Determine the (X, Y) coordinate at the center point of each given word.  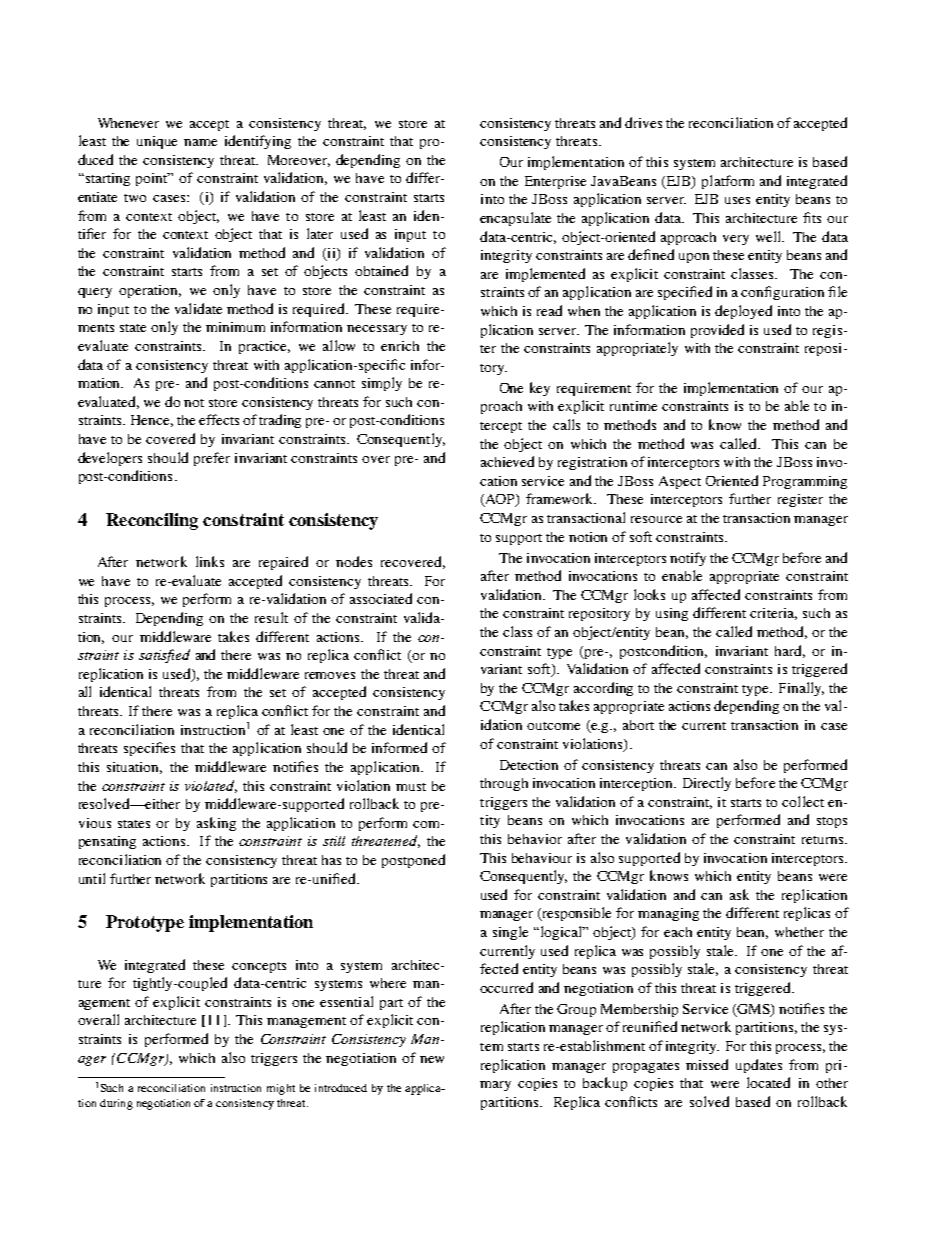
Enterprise (555, 182)
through (504, 784)
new (432, 1059)
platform (728, 182)
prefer (212, 459)
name (200, 142)
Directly (707, 784)
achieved (507, 461)
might (281, 1089)
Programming (805, 482)
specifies (149, 749)
